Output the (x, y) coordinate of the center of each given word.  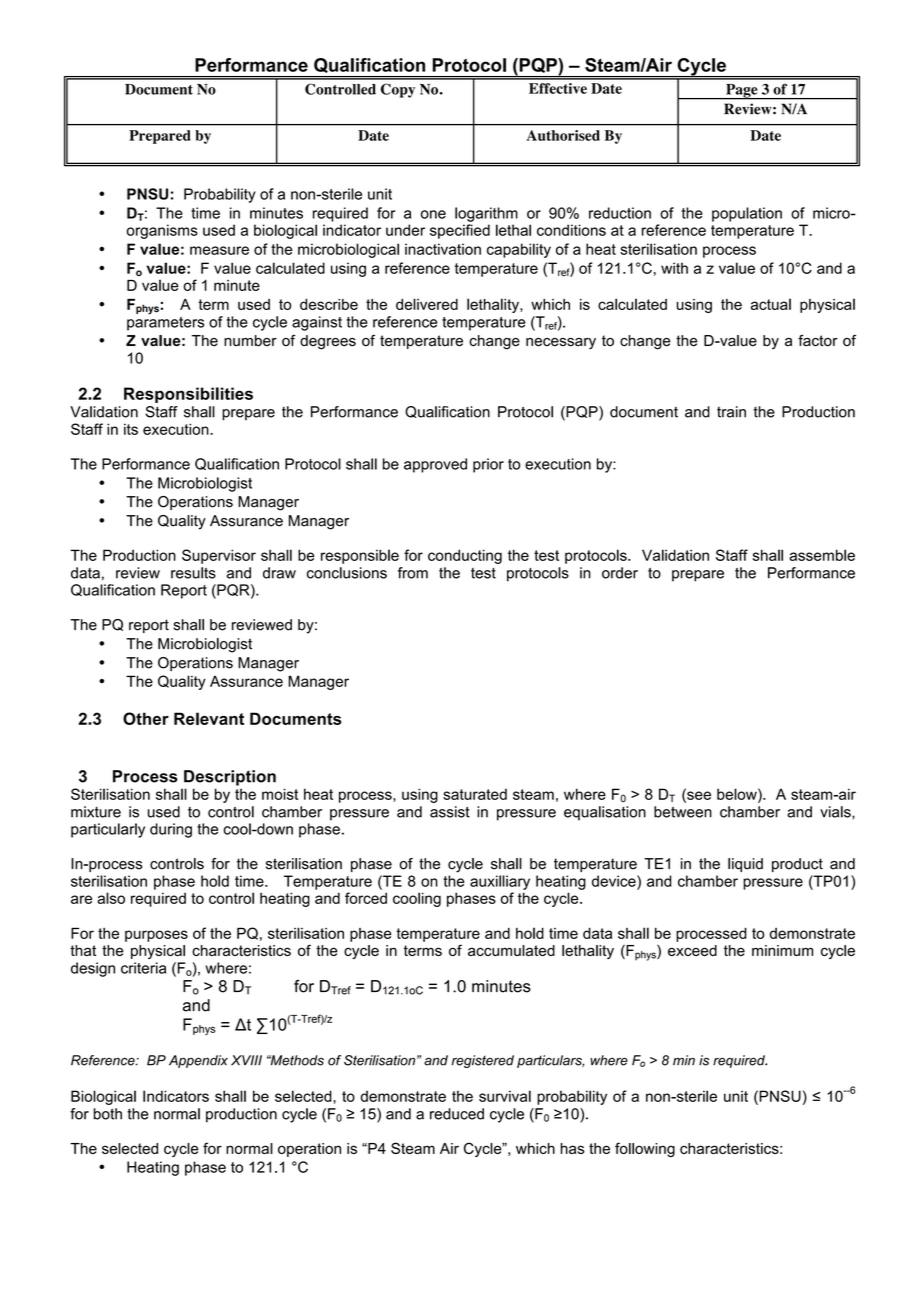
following (645, 1149)
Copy (398, 90)
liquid (745, 865)
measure (219, 250)
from (413, 573)
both (108, 1114)
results (193, 573)
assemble (822, 555)
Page (742, 92)
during (171, 830)
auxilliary (500, 882)
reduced (457, 1114)
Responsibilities (188, 395)
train (731, 412)
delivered (427, 304)
